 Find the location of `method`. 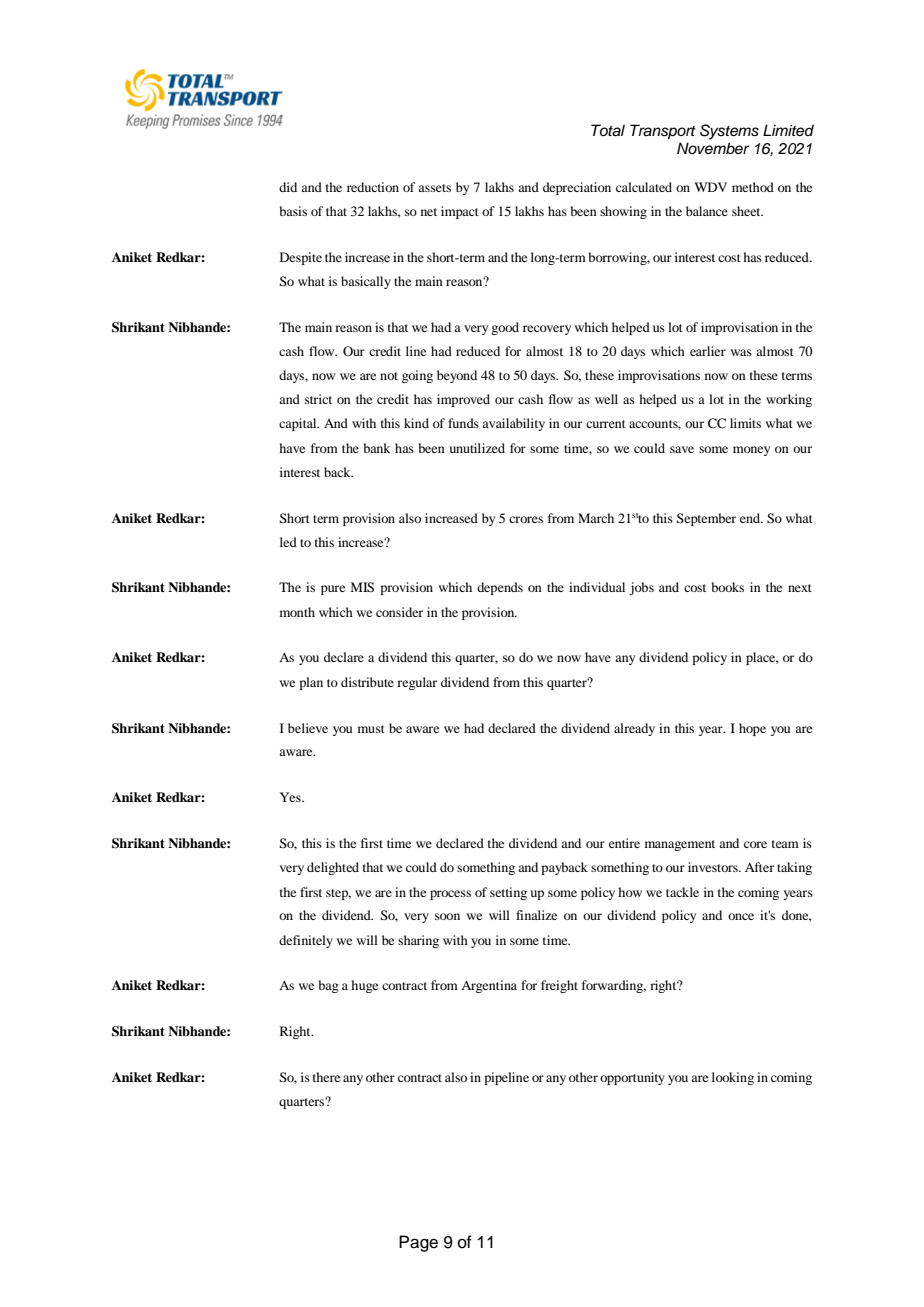

method is located at coordinates (753, 187).
